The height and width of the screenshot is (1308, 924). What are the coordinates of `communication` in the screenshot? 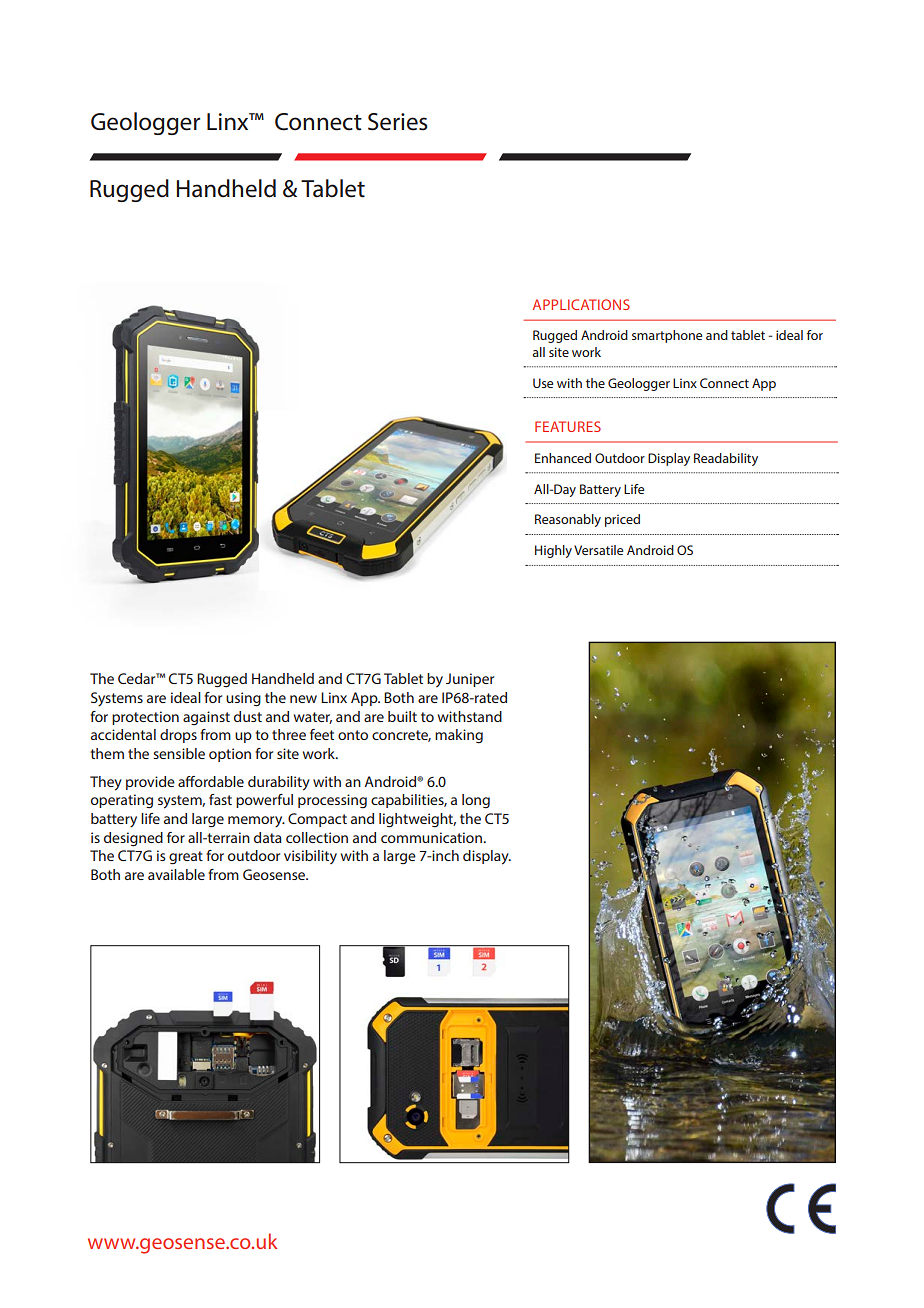 It's located at (431, 837).
